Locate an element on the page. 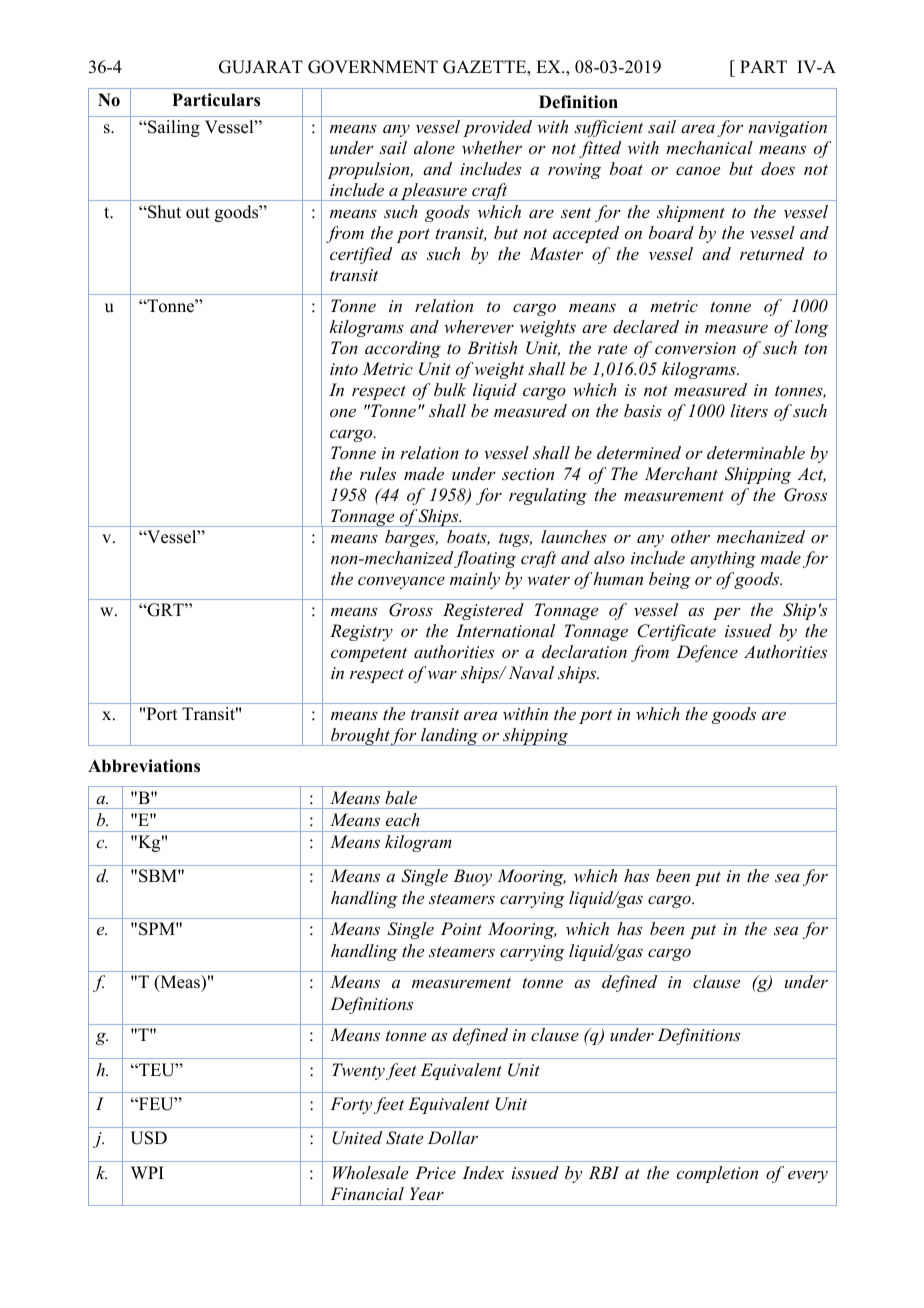  whether is located at coordinates (492, 147).
